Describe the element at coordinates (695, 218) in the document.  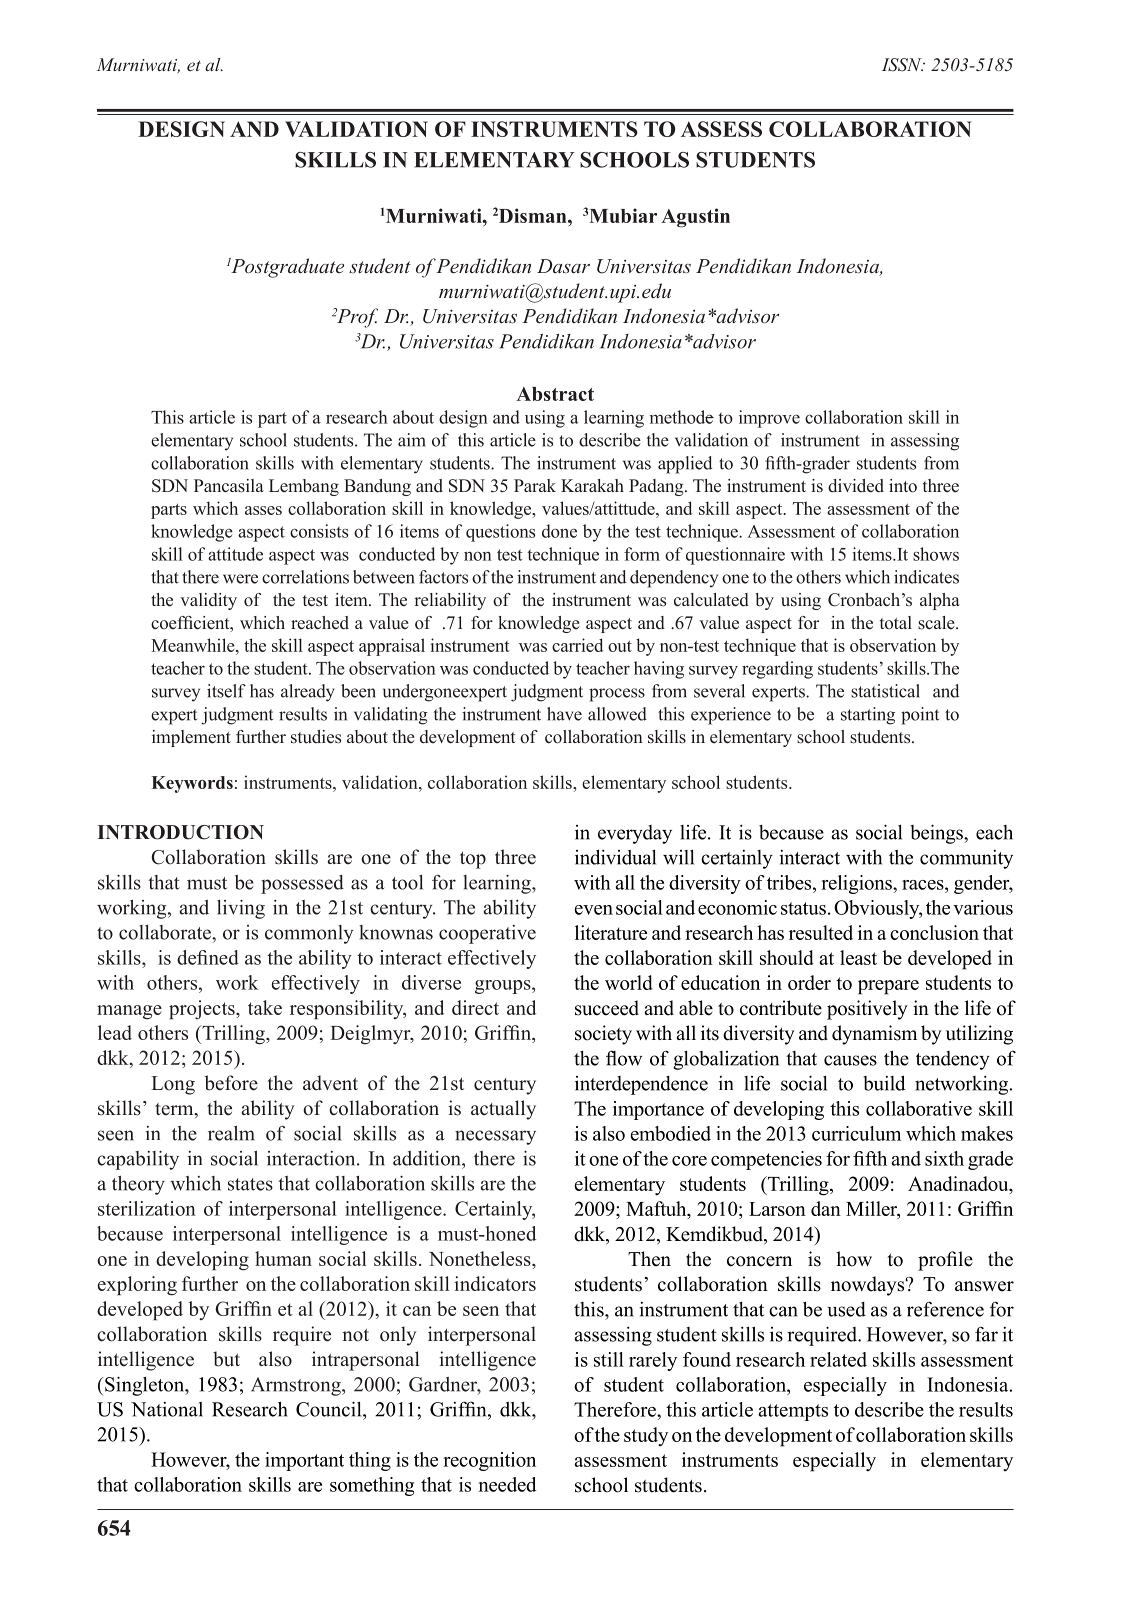
I see `Agustin` at that location.
